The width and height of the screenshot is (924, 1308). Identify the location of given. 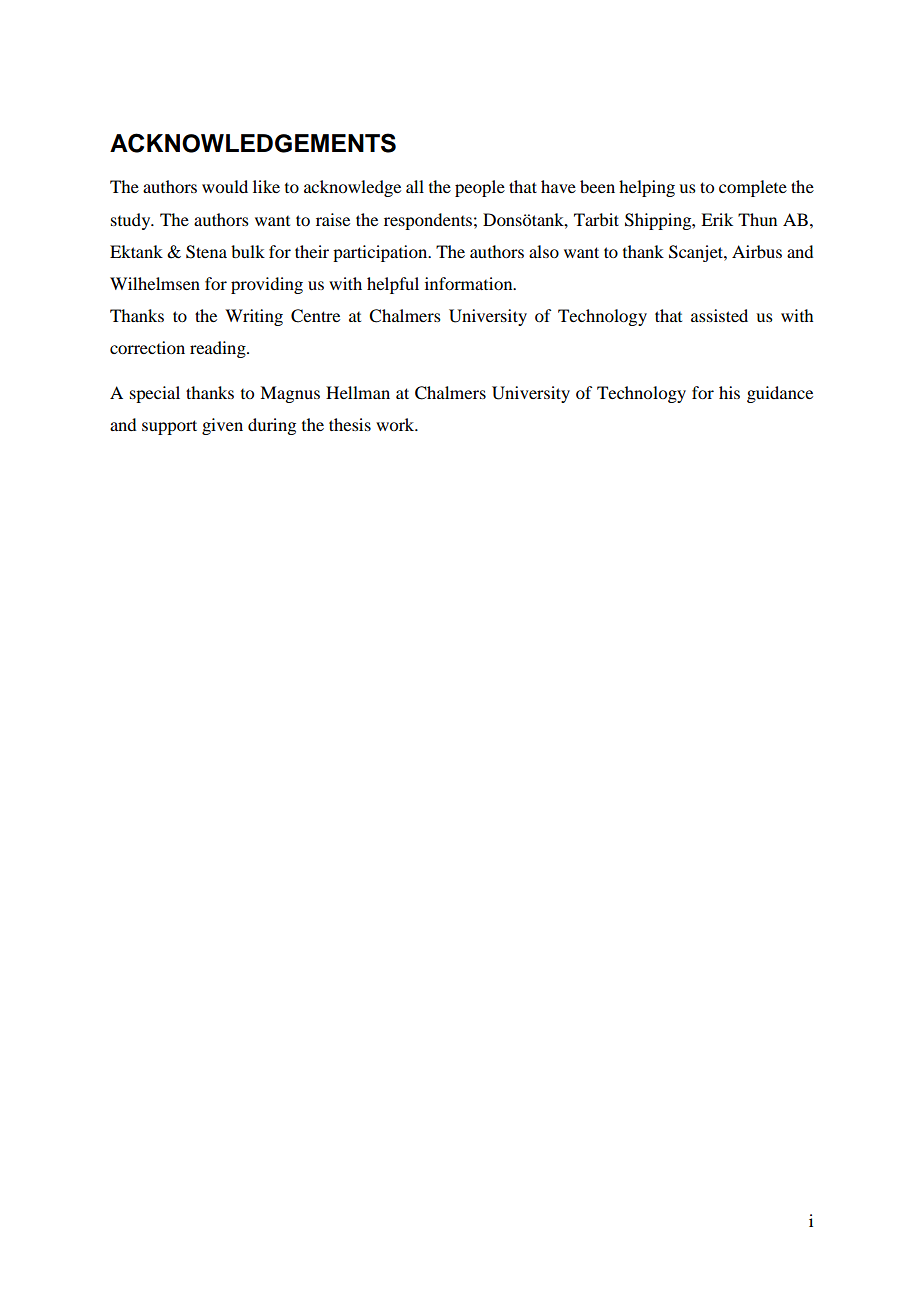
(222, 426).
